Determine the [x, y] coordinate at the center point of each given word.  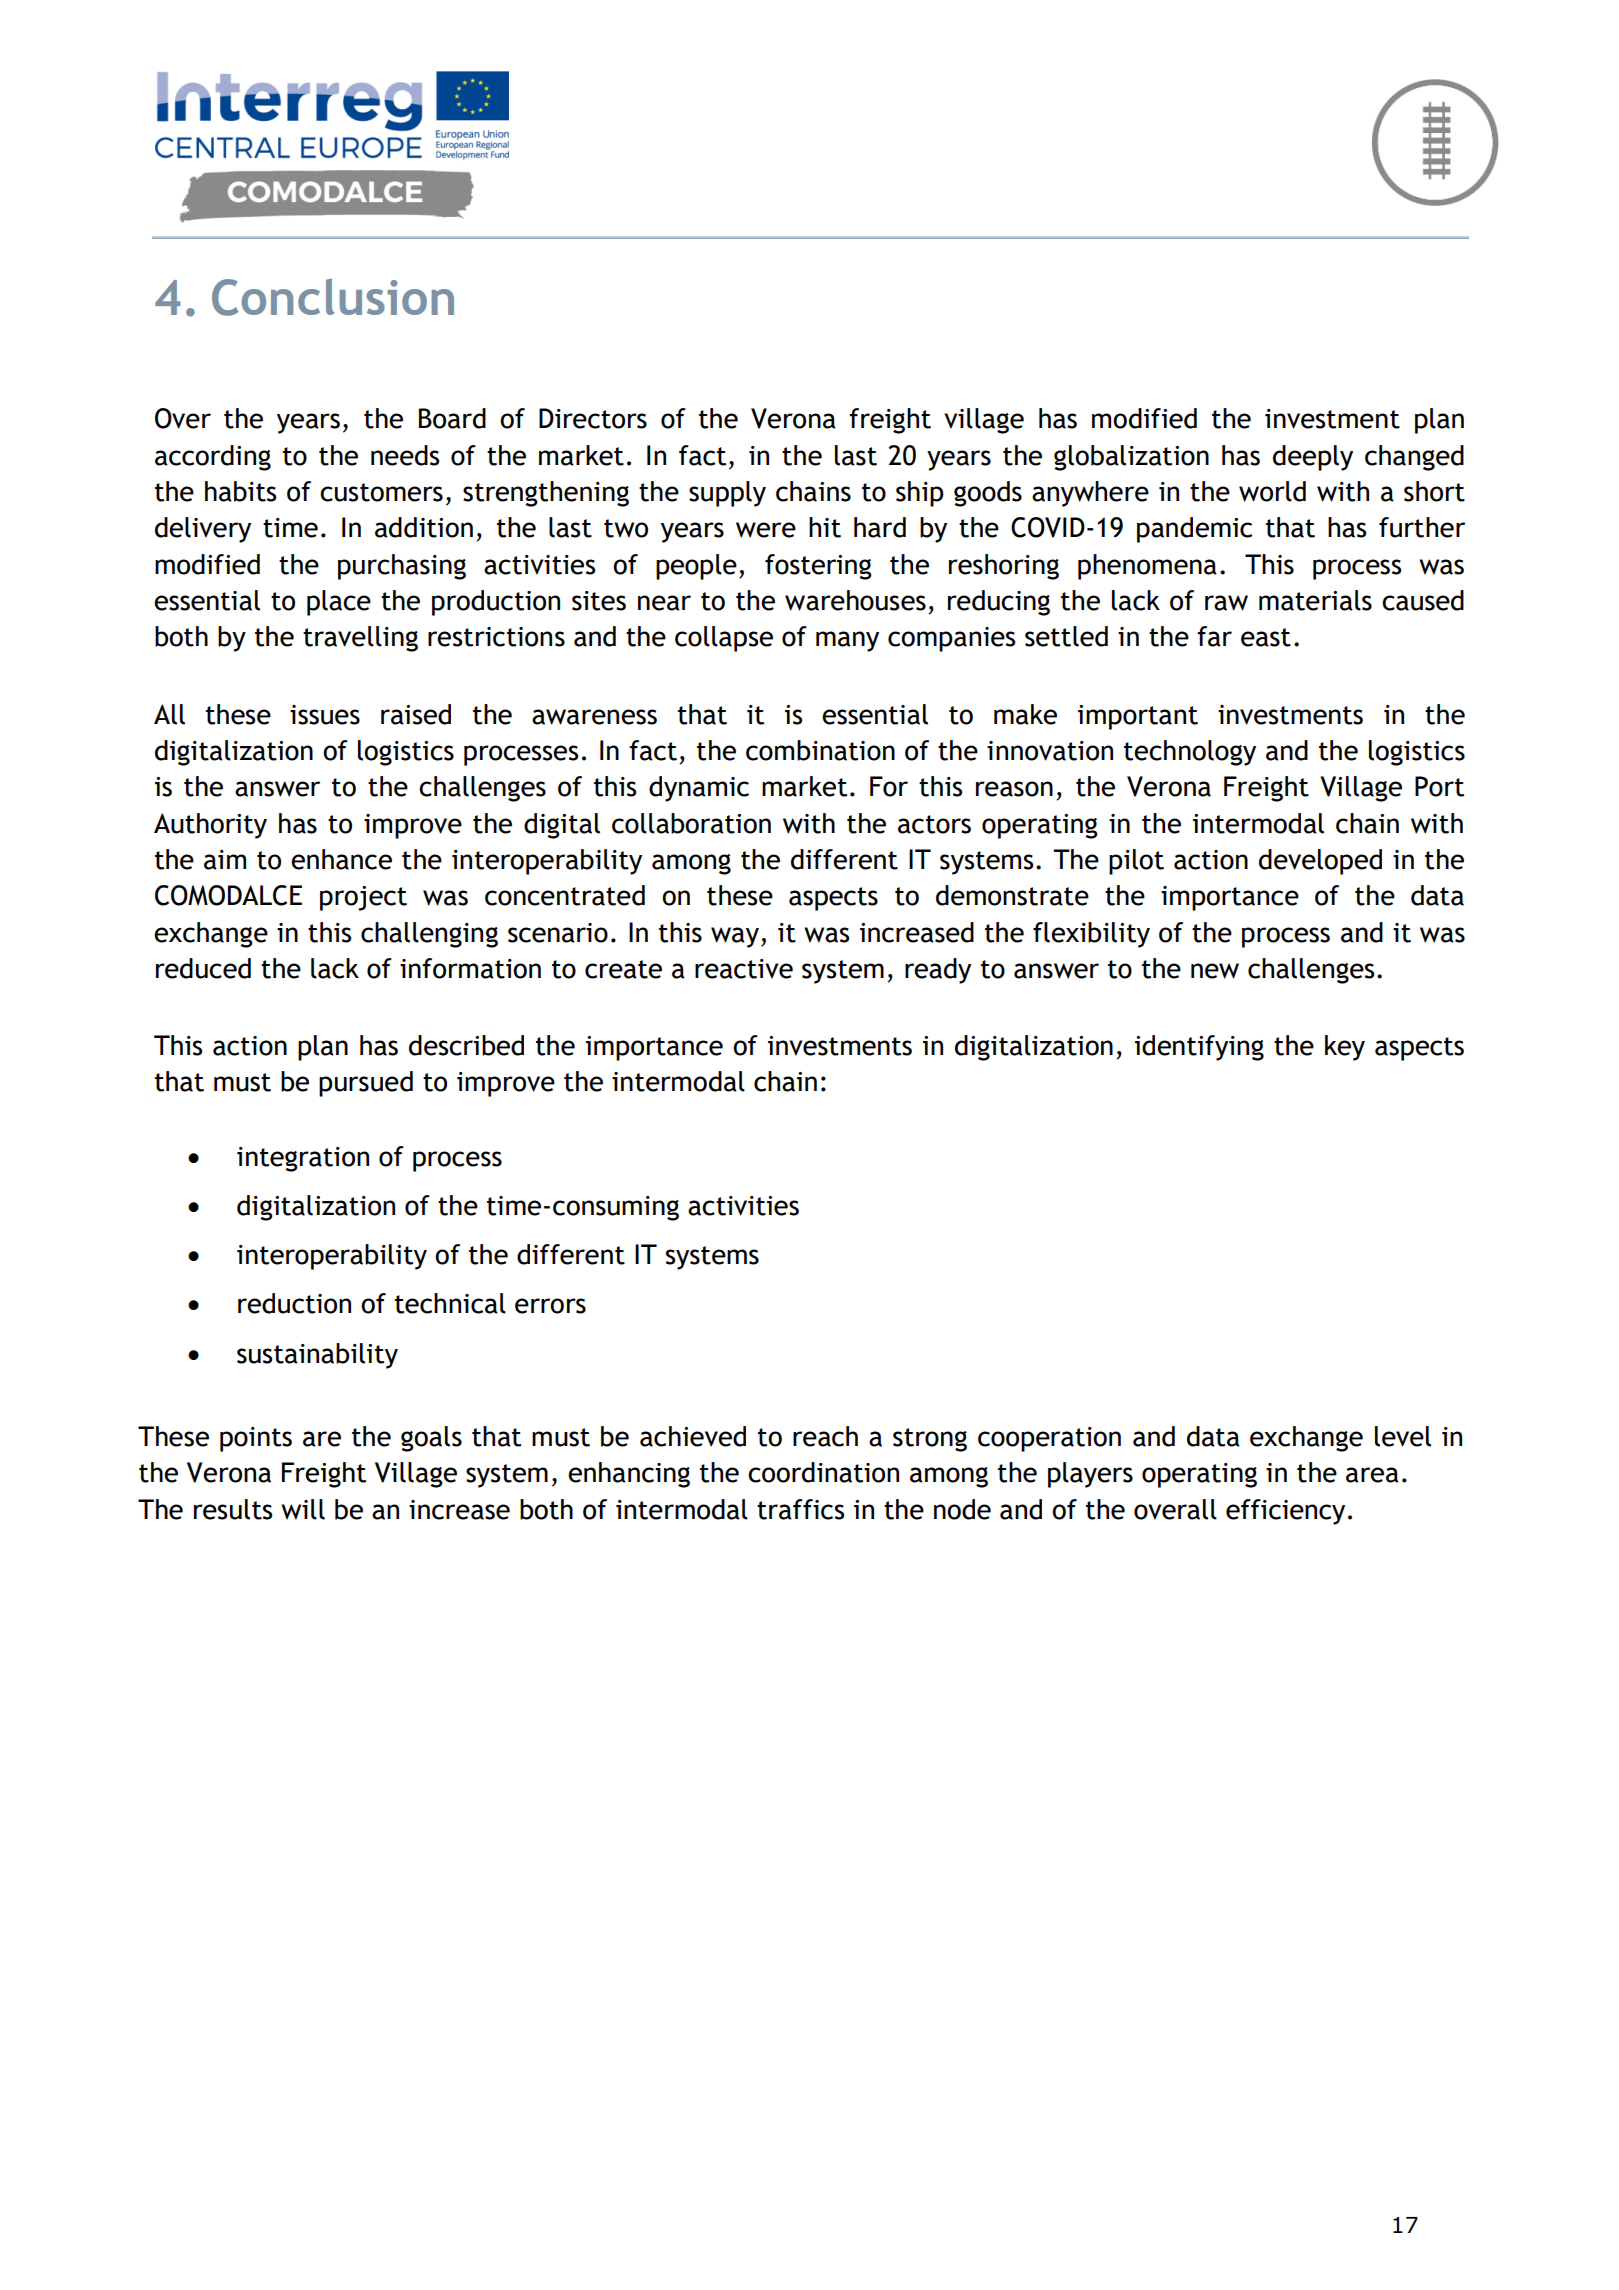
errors [550, 1306]
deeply [1313, 458]
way [735, 937]
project [363, 898]
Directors [593, 418]
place [339, 603]
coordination [823, 1472]
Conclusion [333, 297]
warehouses [855, 600]
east [1266, 637]
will [303, 1509]
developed [1320, 862]
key [1345, 1048]
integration [303, 1159]
